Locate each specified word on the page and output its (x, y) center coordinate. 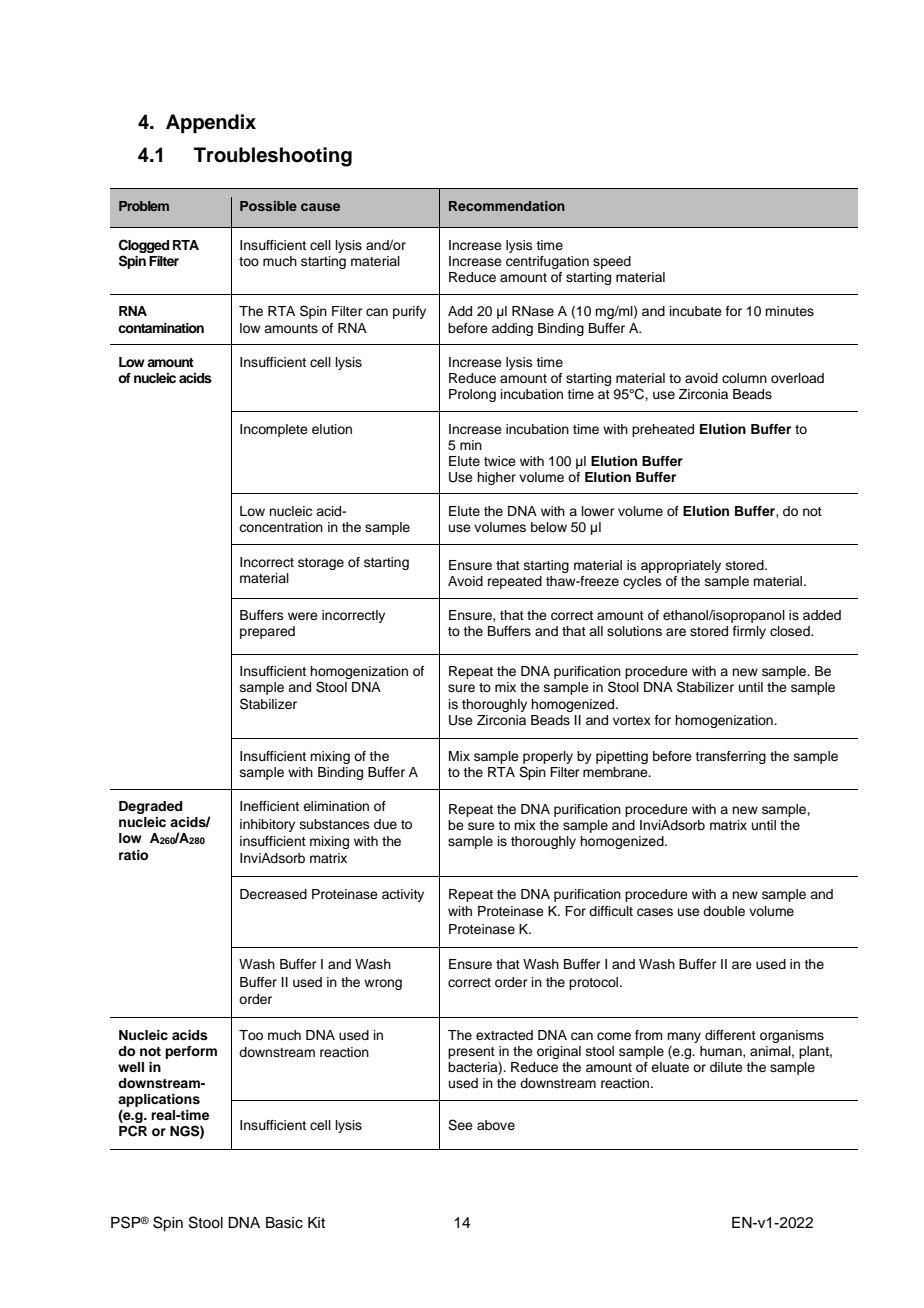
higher (496, 478)
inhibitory (267, 825)
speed (612, 262)
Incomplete (274, 430)
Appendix (211, 124)
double (724, 911)
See (460, 1125)
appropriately (681, 566)
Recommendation (507, 206)
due (385, 824)
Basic (284, 1223)
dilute (726, 1067)
